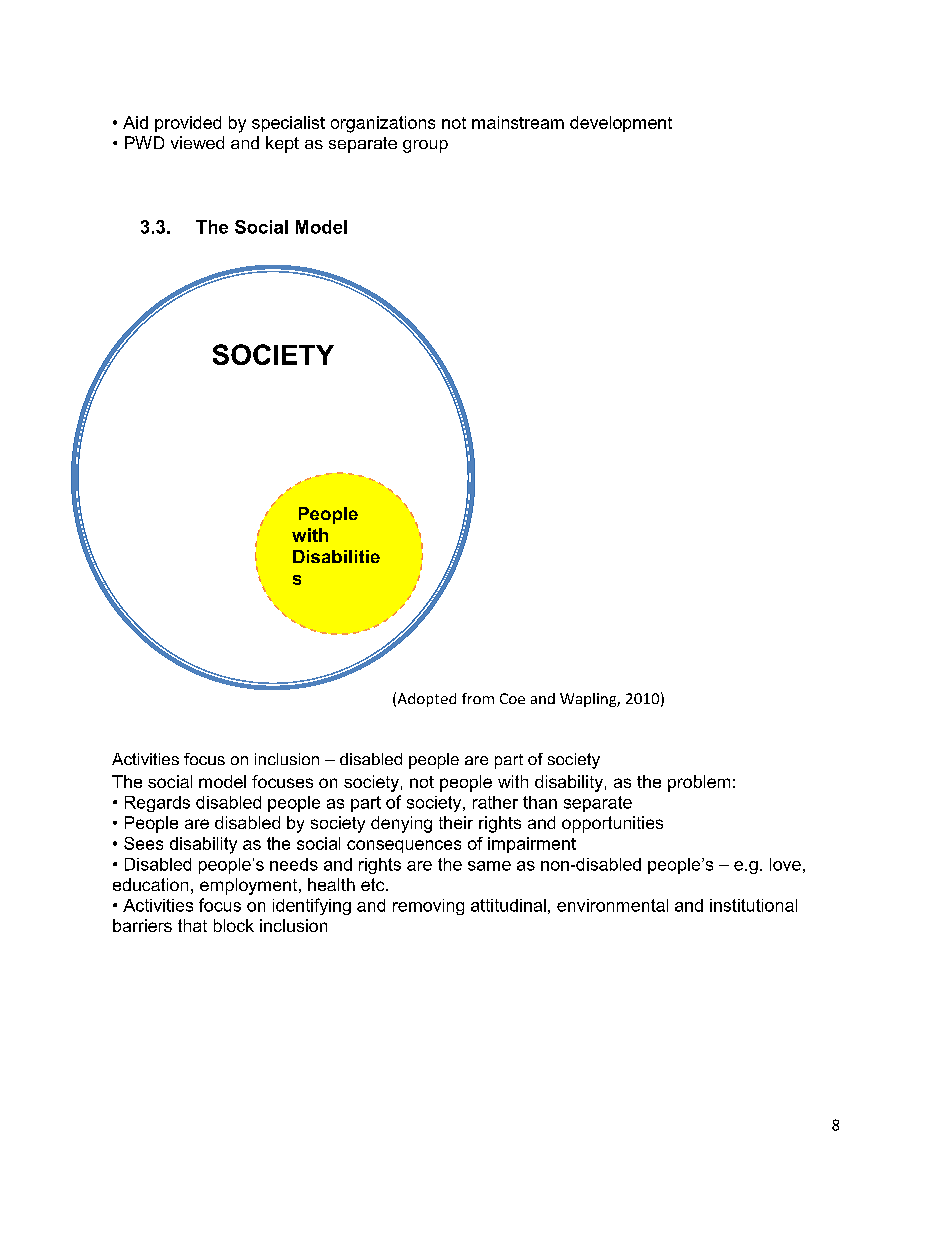 The image size is (952, 1233). What do you see at coordinates (282, 144) in the image?
I see `kept` at bounding box center [282, 144].
